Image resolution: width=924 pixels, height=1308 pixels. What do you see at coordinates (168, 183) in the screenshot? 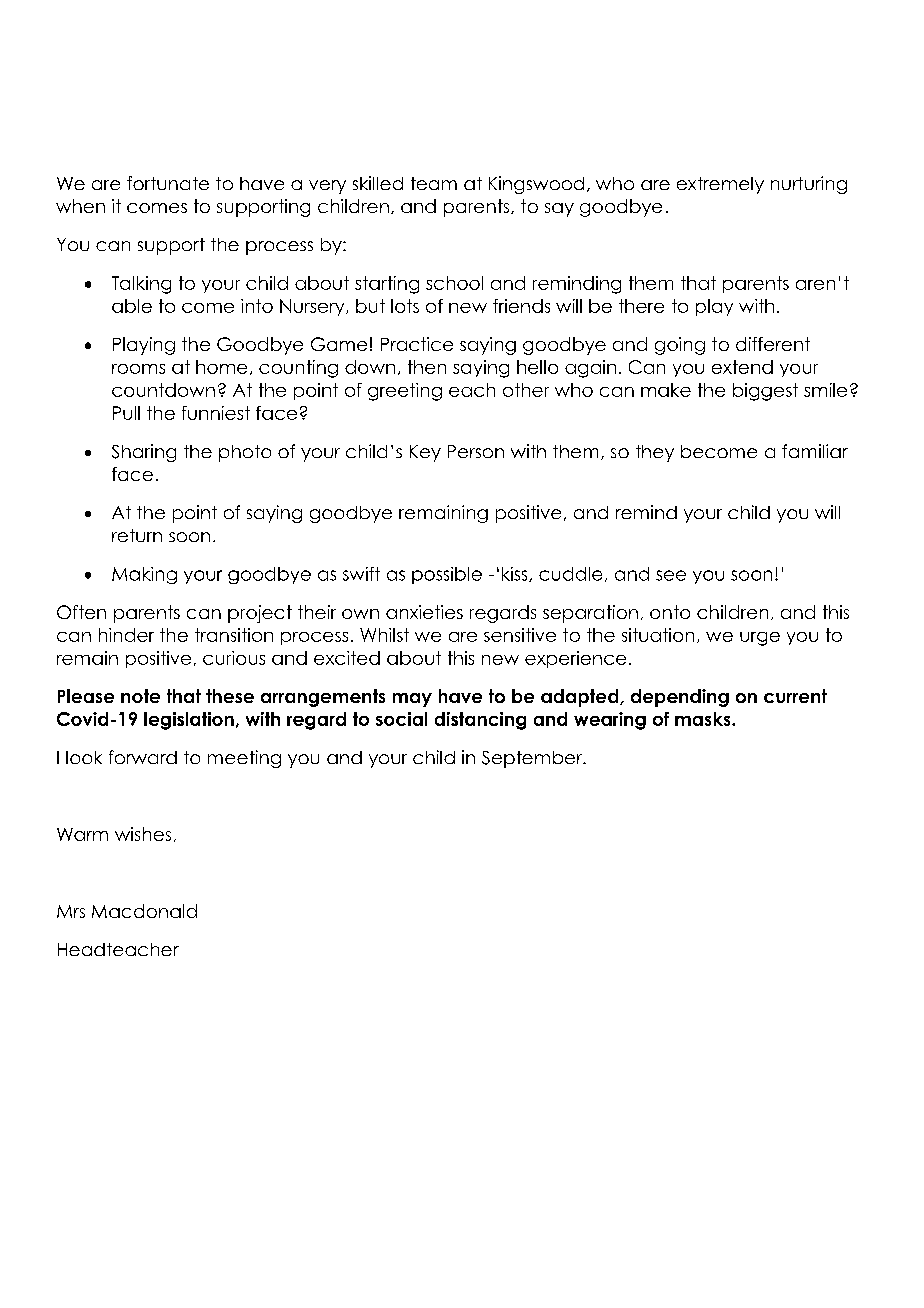
I see `fortunate` at bounding box center [168, 183].
